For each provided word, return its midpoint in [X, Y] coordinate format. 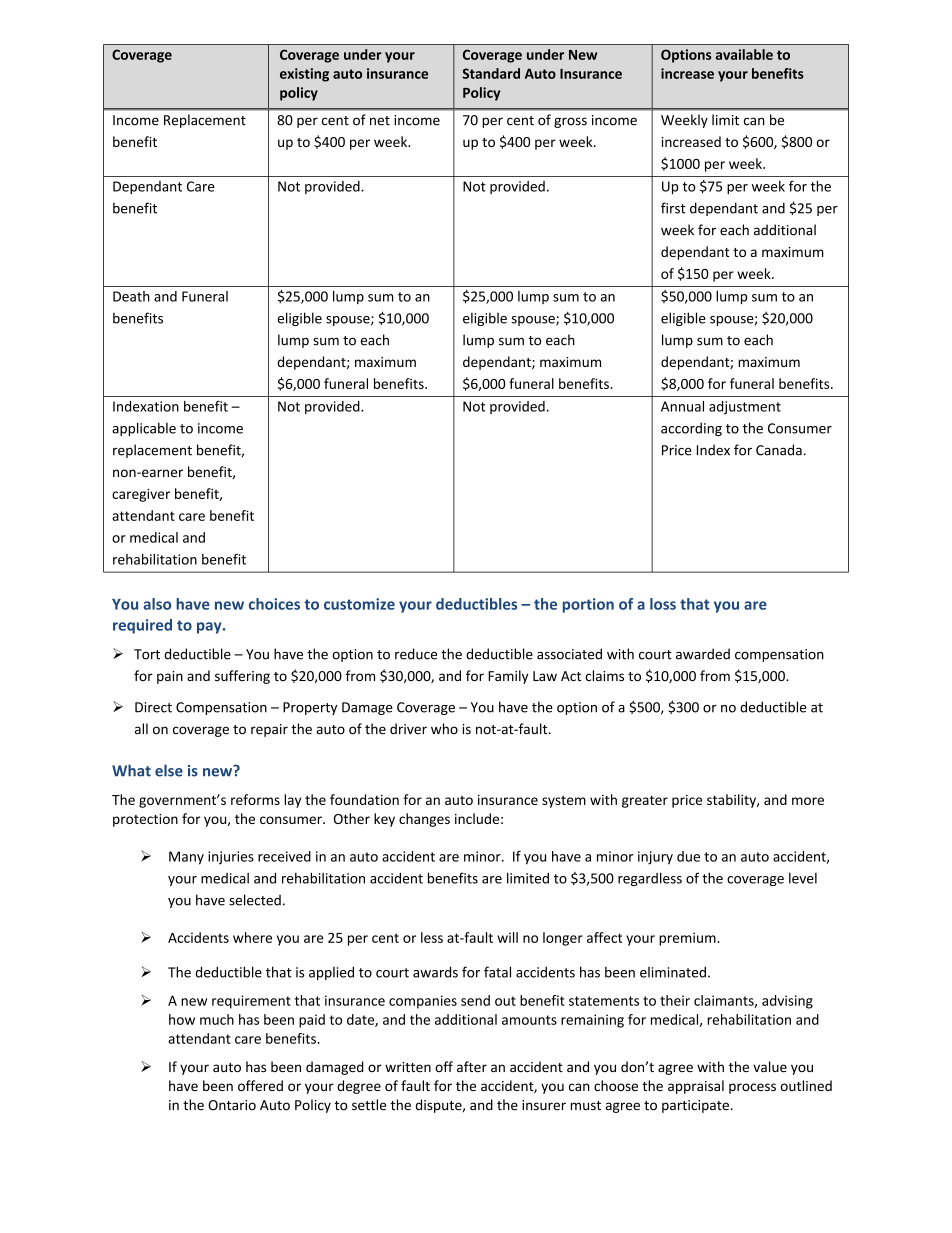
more [808, 801]
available [744, 54]
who [444, 729]
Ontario [232, 1105]
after [472, 1066]
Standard [491, 73]
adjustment [745, 407]
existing [304, 75]
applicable [144, 429]
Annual [682, 406]
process [752, 1088]
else [169, 770]
